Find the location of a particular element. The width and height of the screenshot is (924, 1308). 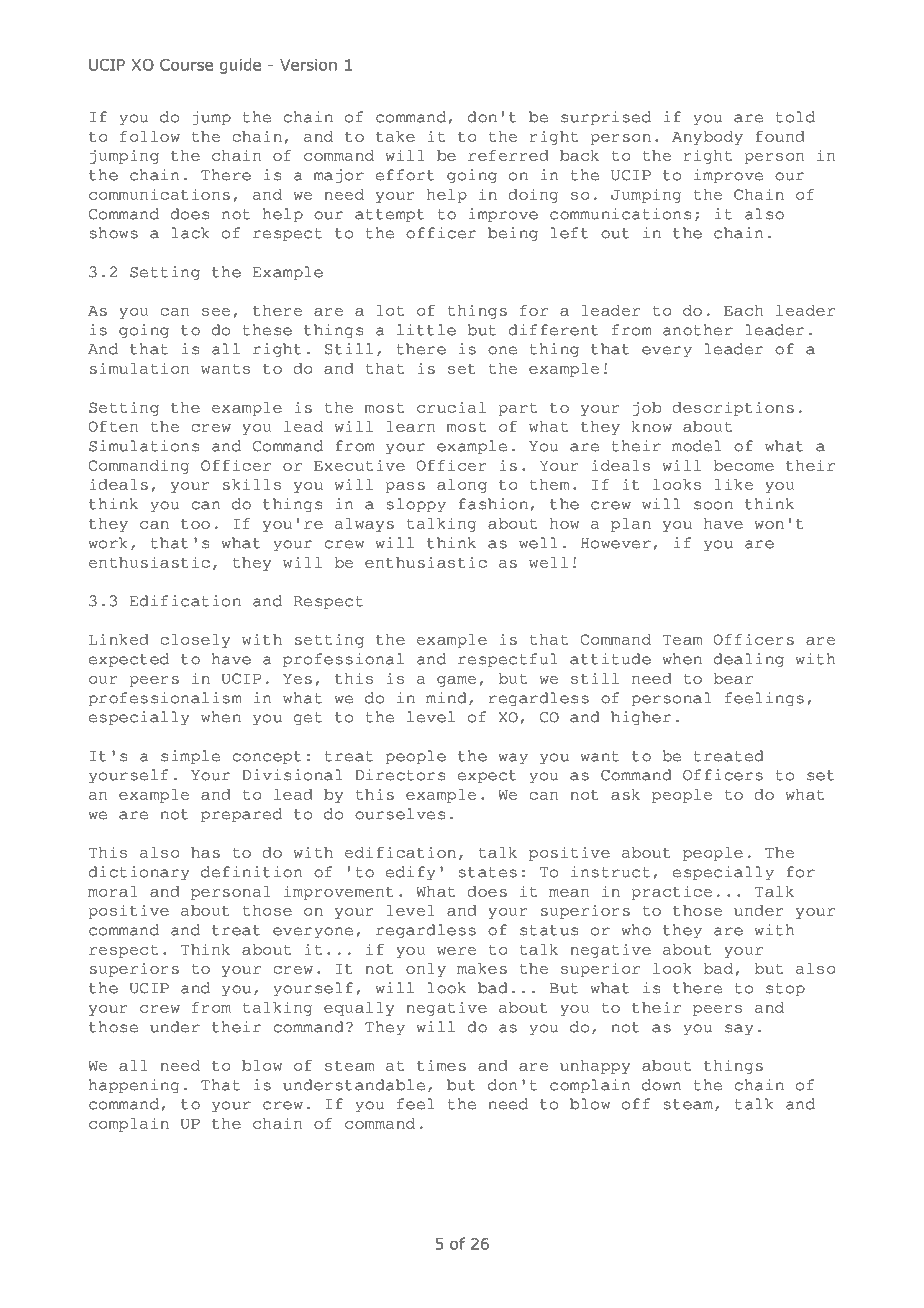

times is located at coordinates (441, 1065).
